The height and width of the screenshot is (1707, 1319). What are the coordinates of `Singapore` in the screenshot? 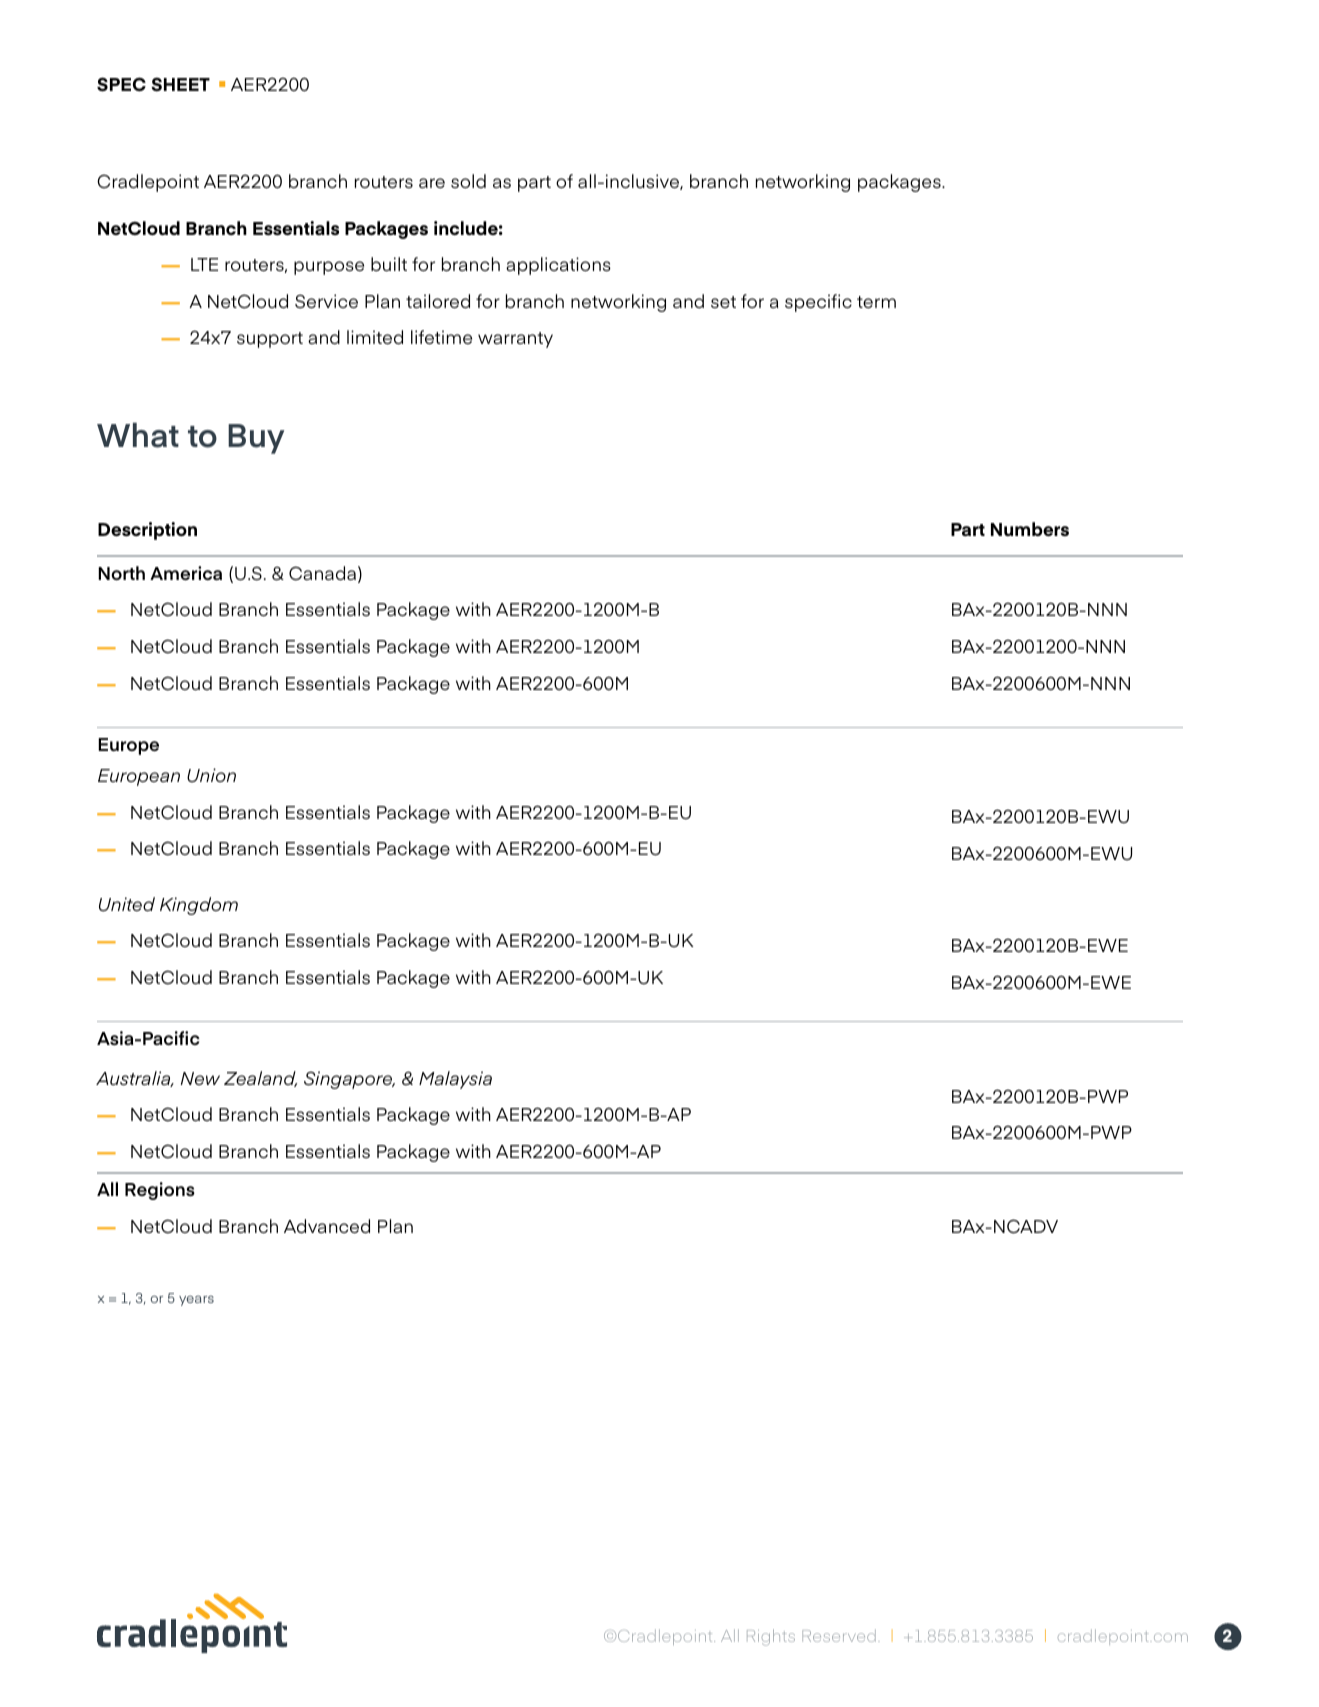 It's located at (349, 1080).
